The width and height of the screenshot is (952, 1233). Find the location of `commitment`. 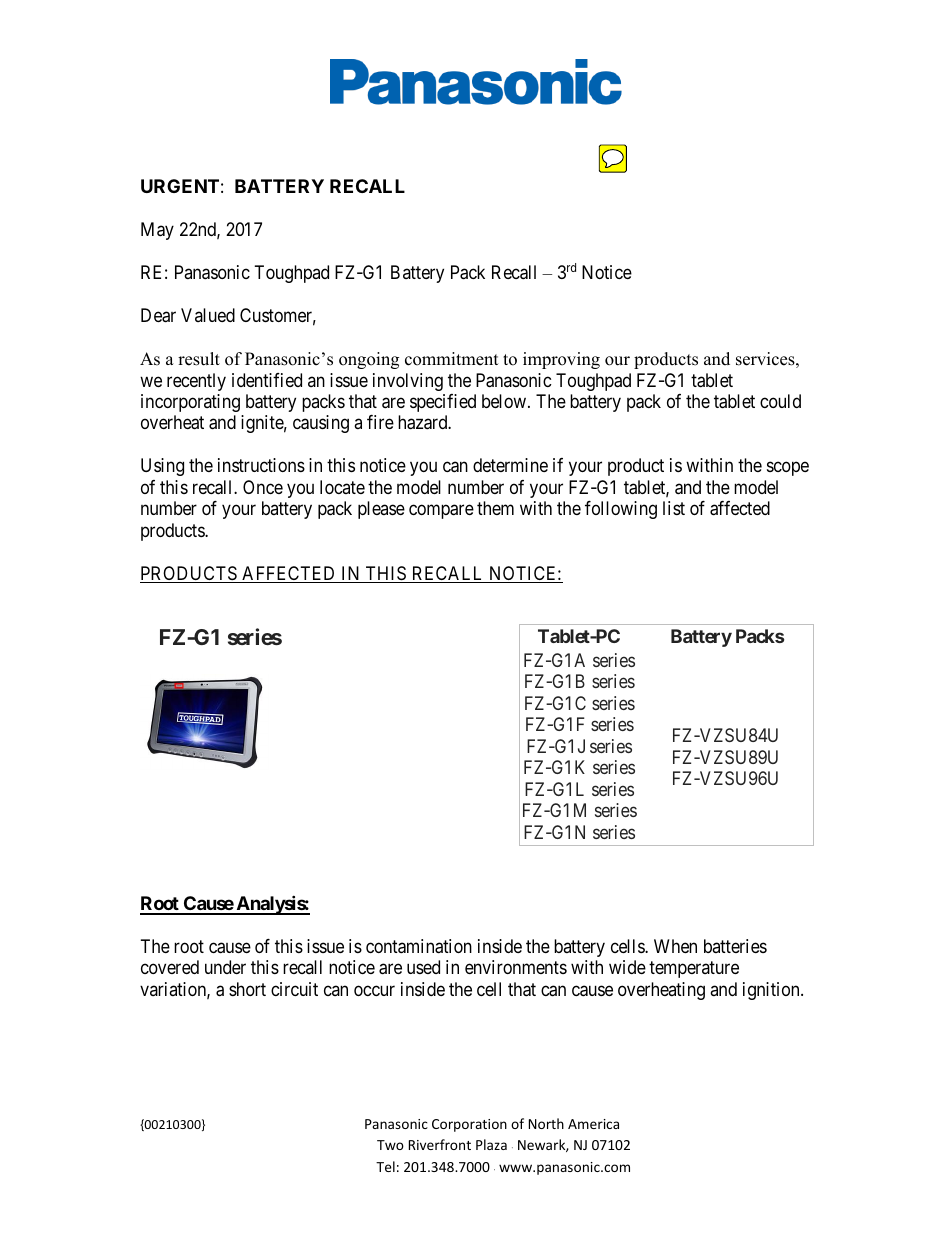

commitment is located at coordinates (452, 359).
